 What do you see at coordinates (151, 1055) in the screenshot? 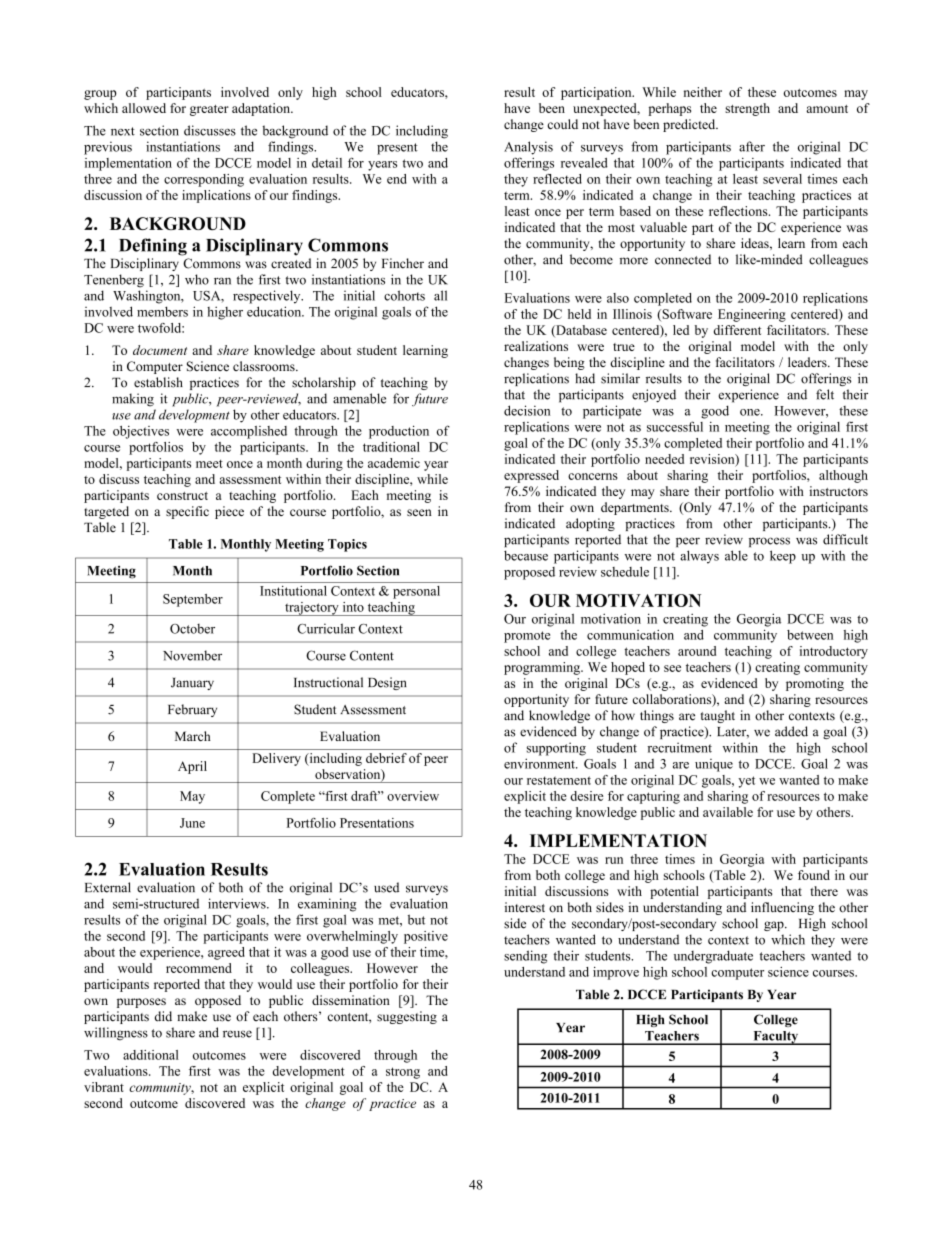
I see `additional` at bounding box center [151, 1055].
